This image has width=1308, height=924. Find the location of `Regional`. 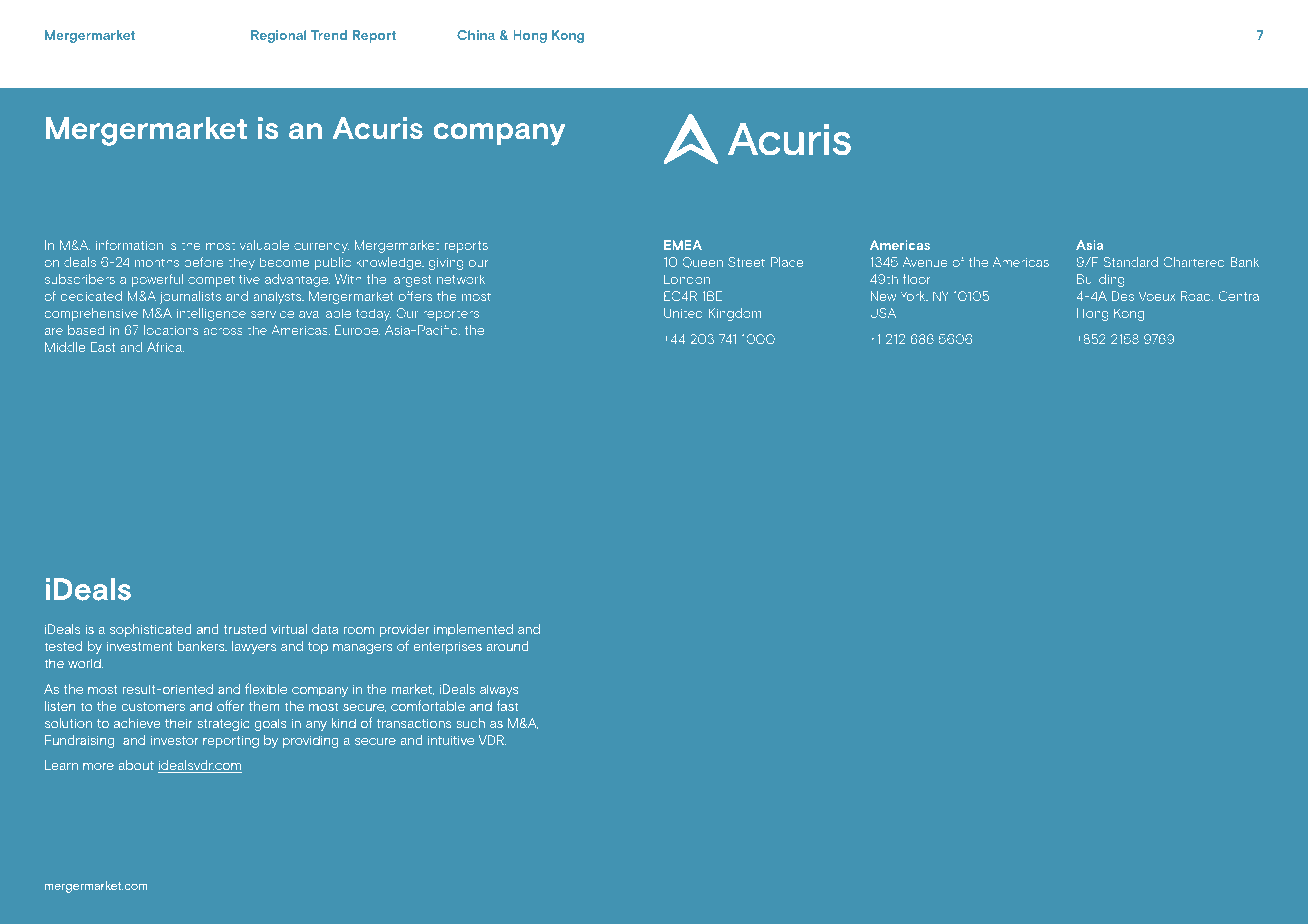

Regional is located at coordinates (278, 36).
